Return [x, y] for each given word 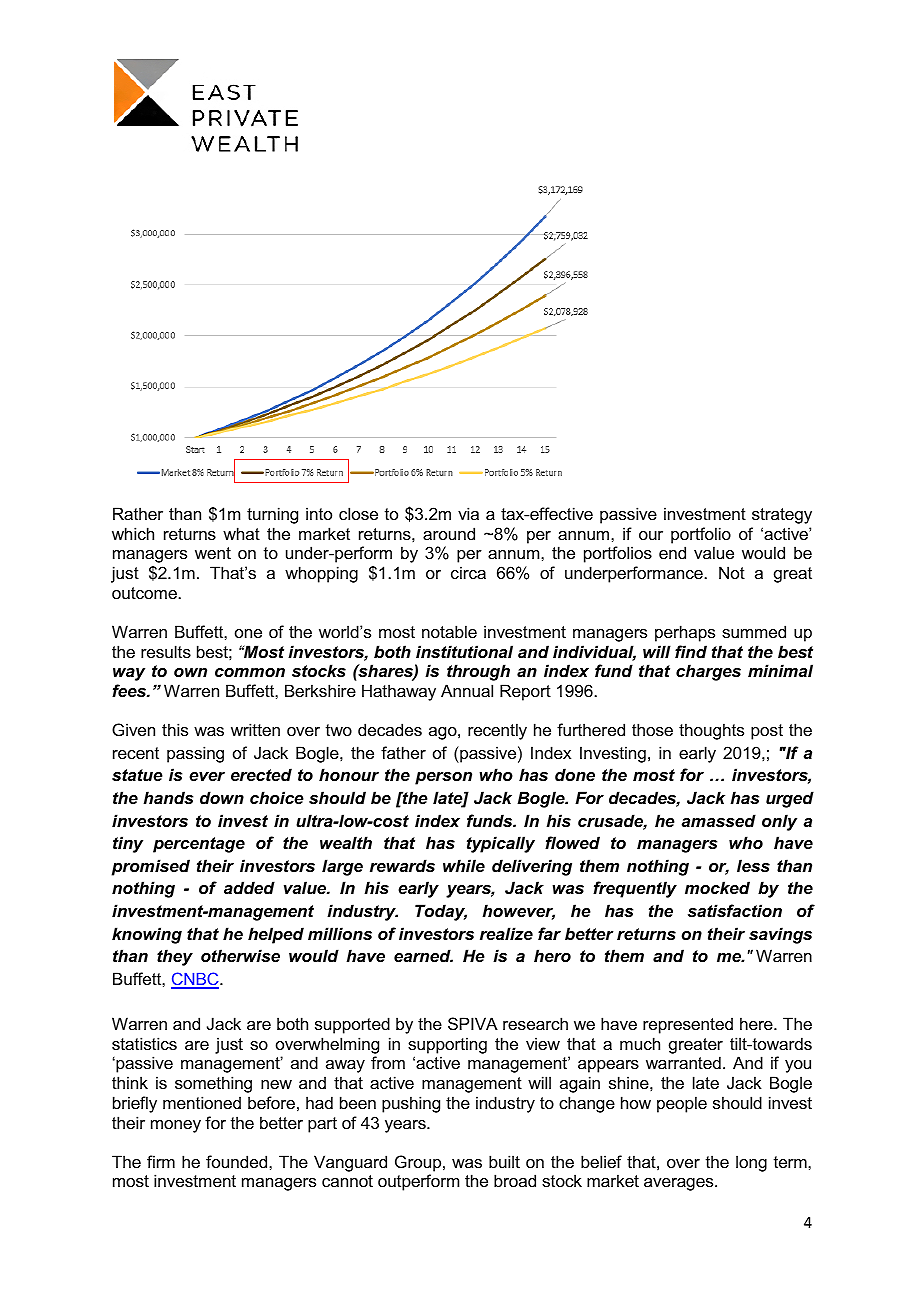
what [241, 533]
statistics [144, 1043]
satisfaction [735, 910]
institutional [464, 651]
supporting [447, 1045]
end [672, 552]
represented [688, 1025]
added [249, 887]
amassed [719, 820]
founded [238, 1161]
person [443, 778]
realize [506, 933]
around [449, 533]
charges [708, 672]
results [166, 651]
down [222, 797]
